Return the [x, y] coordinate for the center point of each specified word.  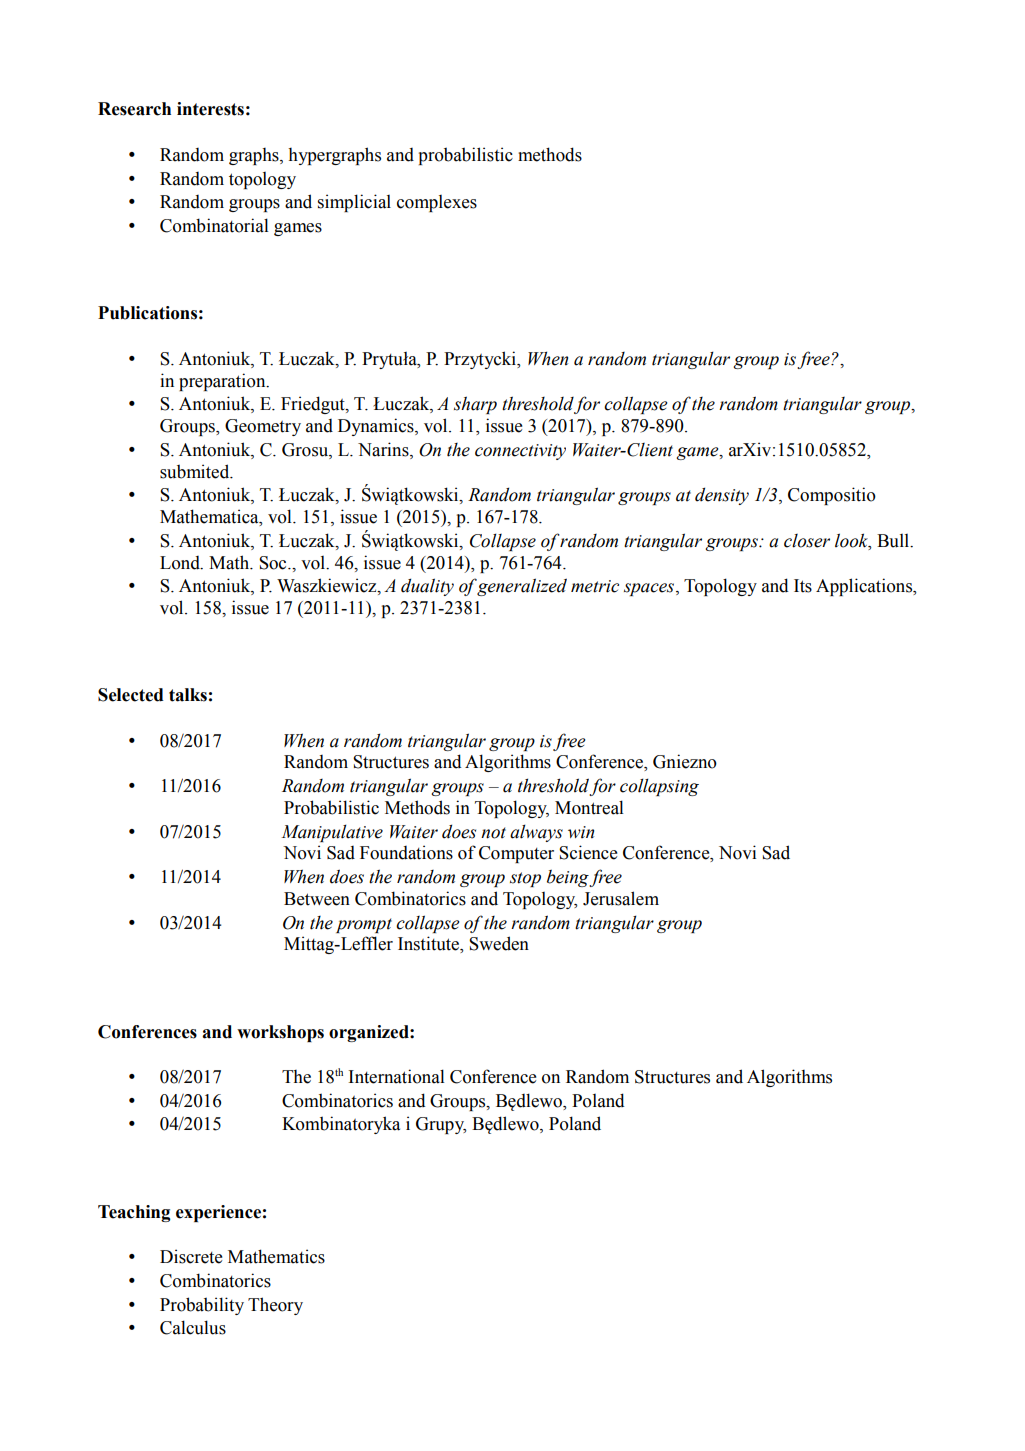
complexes [437, 203]
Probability [202, 1306]
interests [210, 109]
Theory [275, 1306]
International [396, 1076]
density [722, 496]
